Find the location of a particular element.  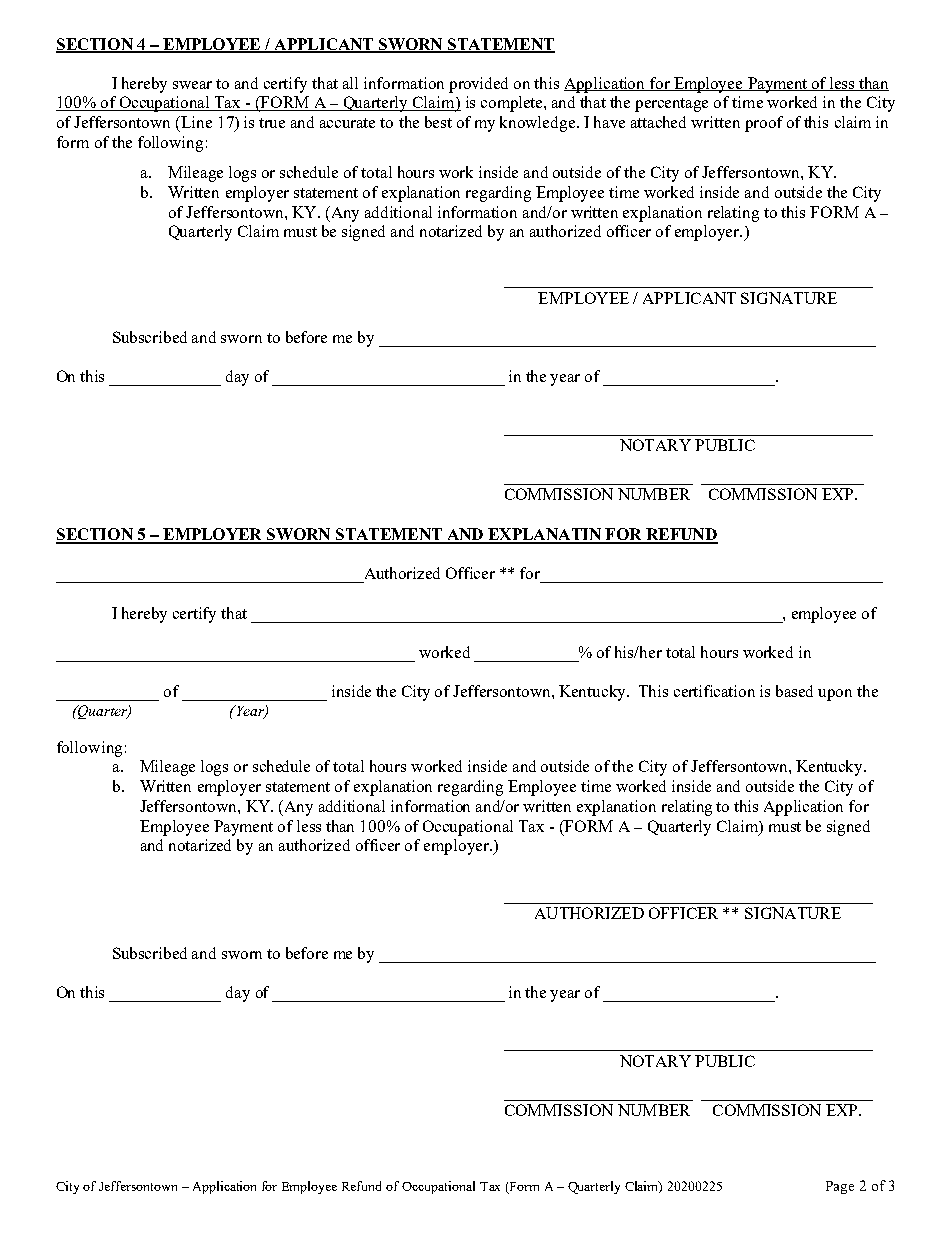

proof is located at coordinates (764, 124).
